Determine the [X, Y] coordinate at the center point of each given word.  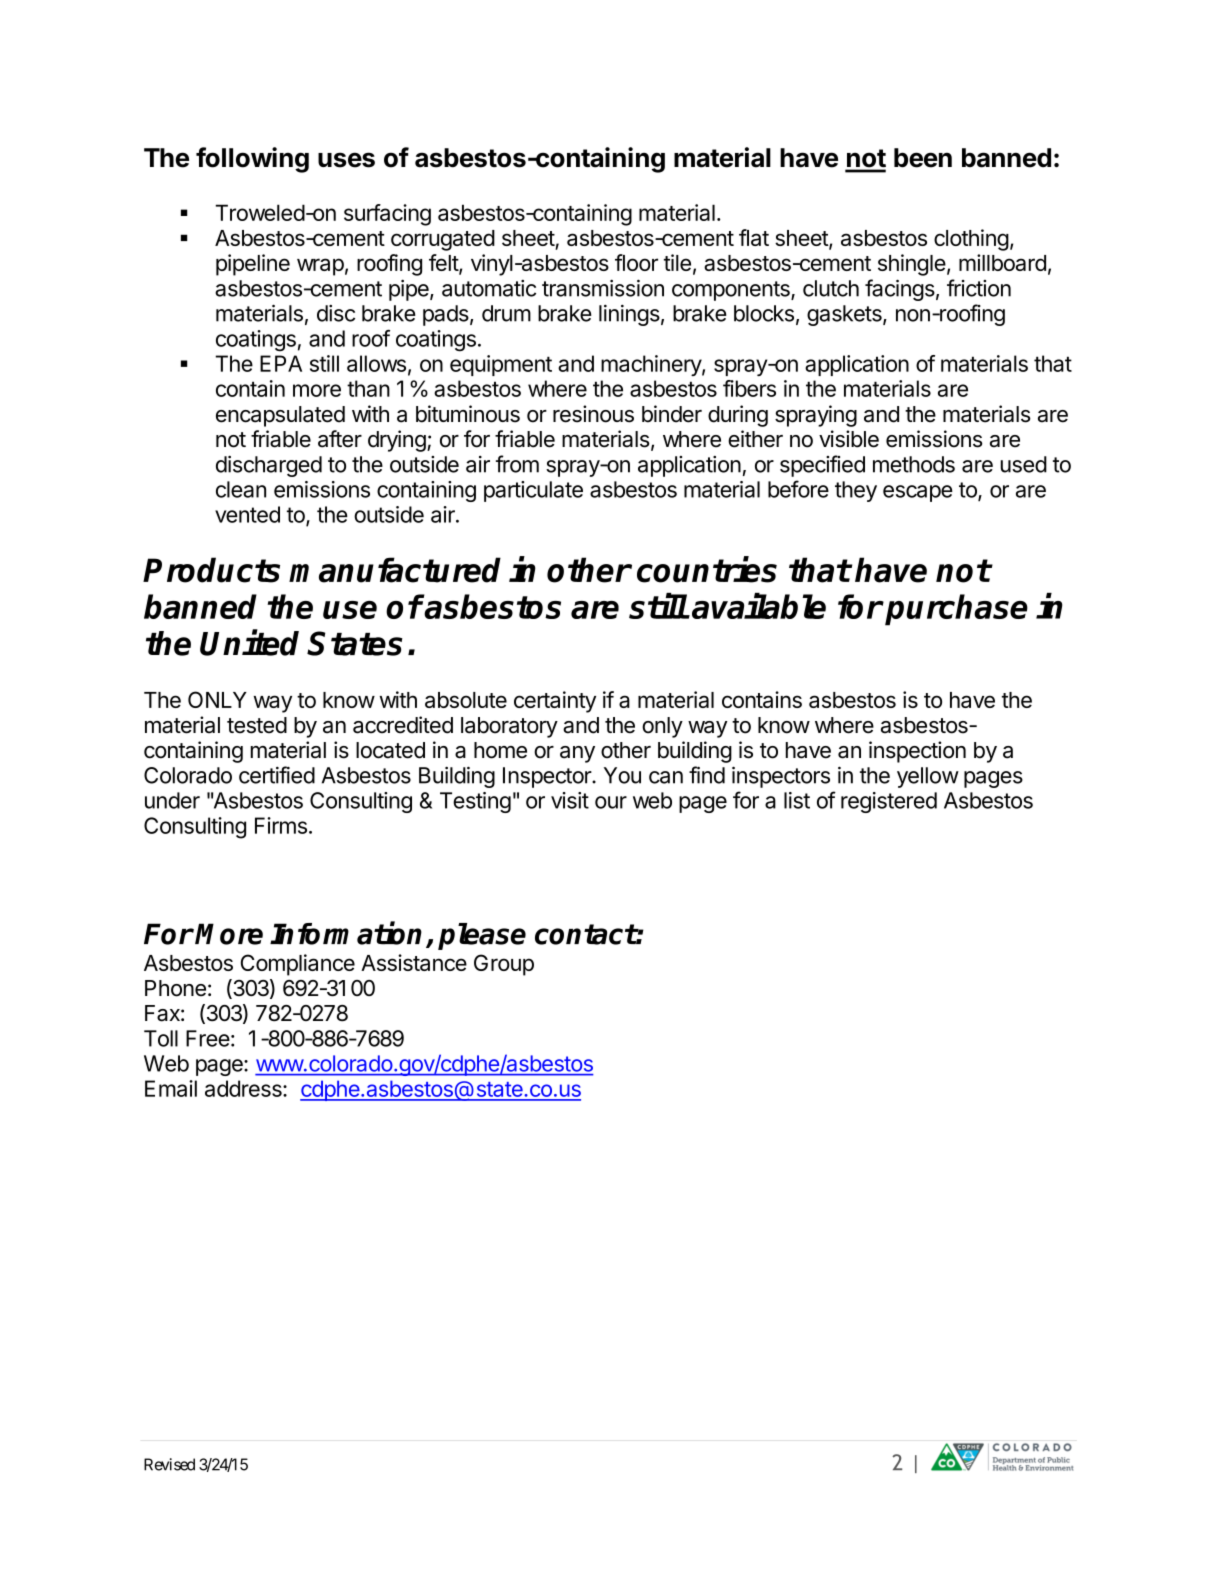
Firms [281, 825]
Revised [169, 1464]
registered [889, 802]
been [923, 158]
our [611, 802]
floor [636, 262]
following [252, 160]
